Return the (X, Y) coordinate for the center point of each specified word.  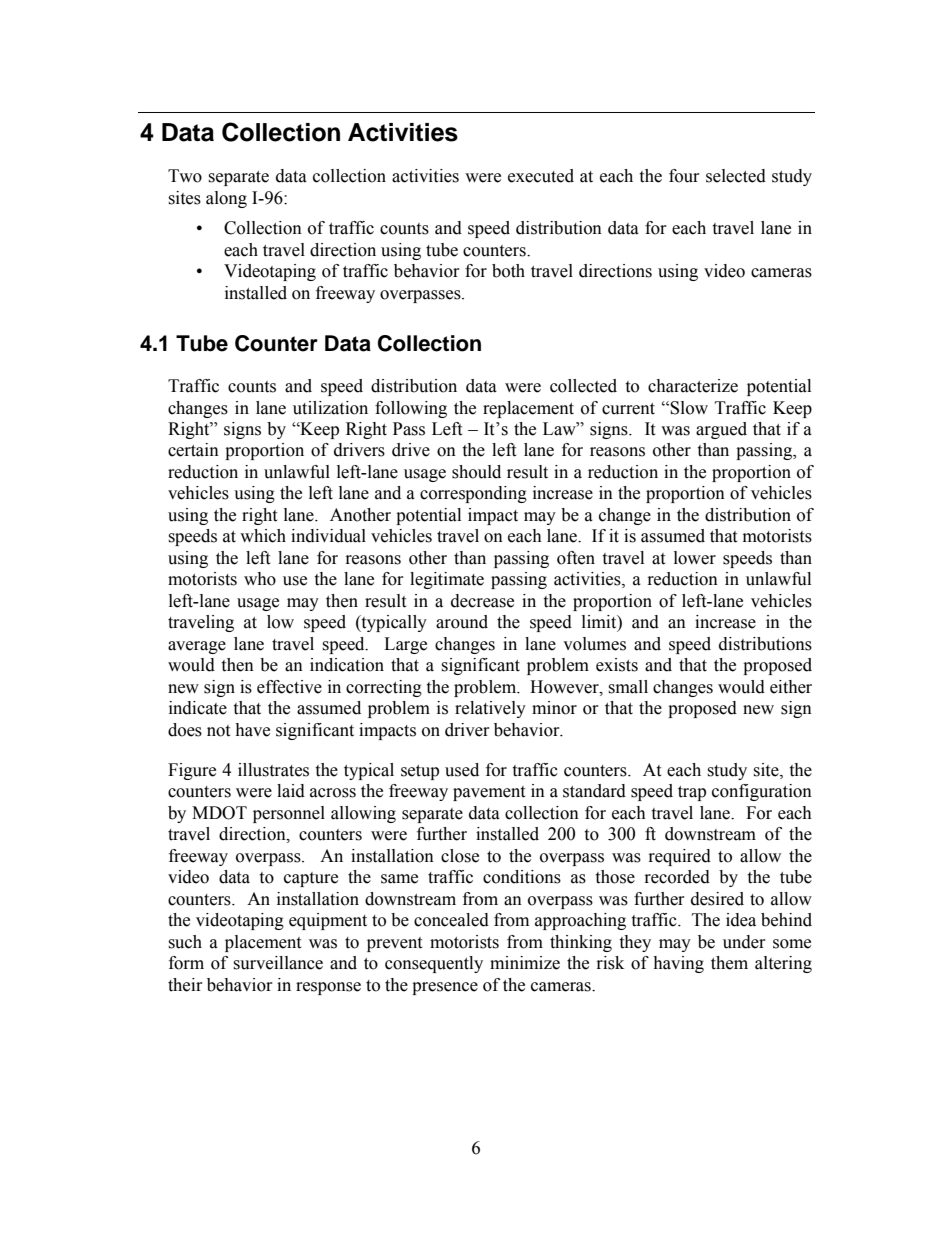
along (226, 199)
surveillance (278, 963)
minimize (525, 963)
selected (736, 176)
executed (541, 176)
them (729, 963)
